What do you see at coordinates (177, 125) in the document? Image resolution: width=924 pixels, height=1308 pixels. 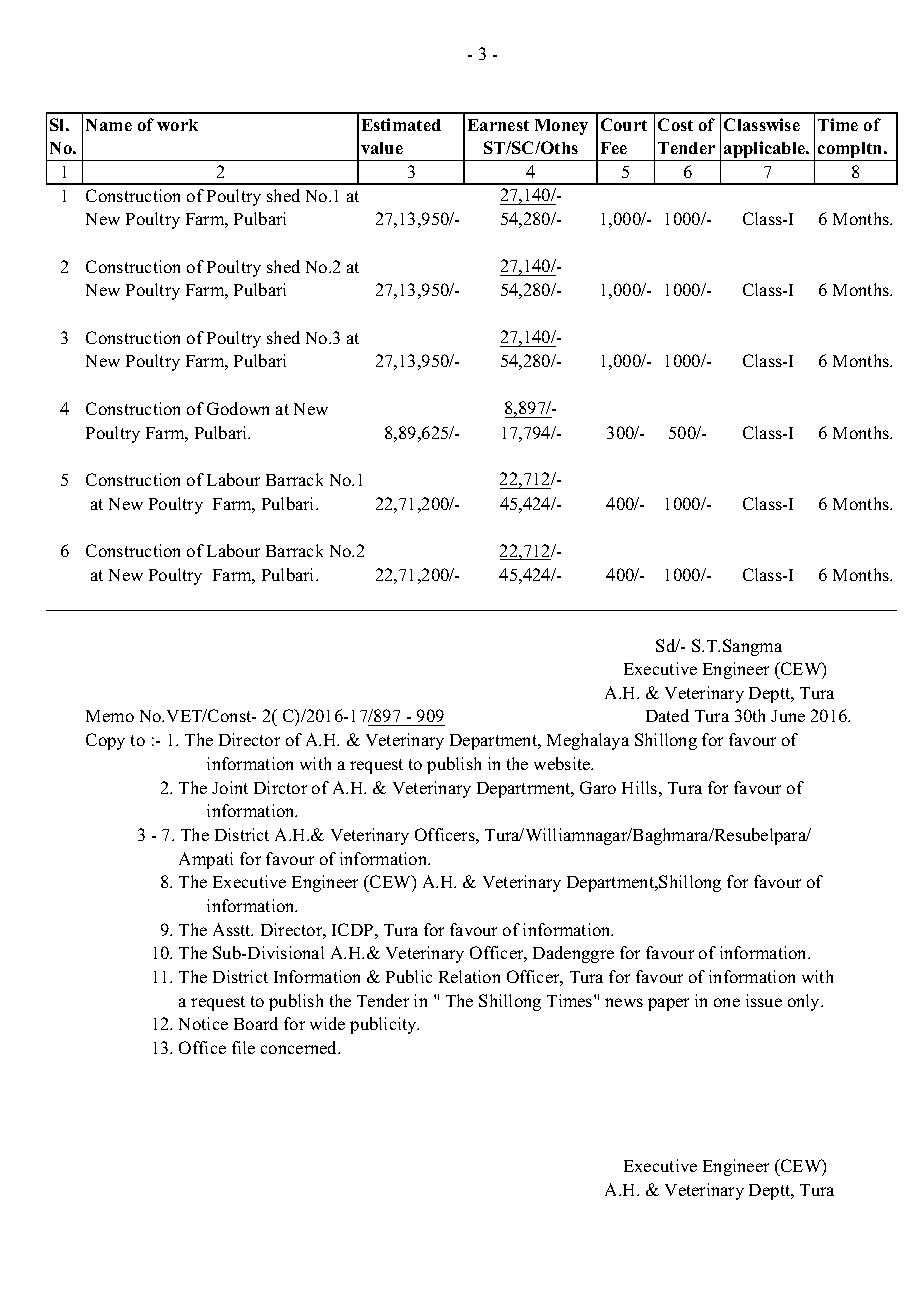 I see `work` at bounding box center [177, 125].
